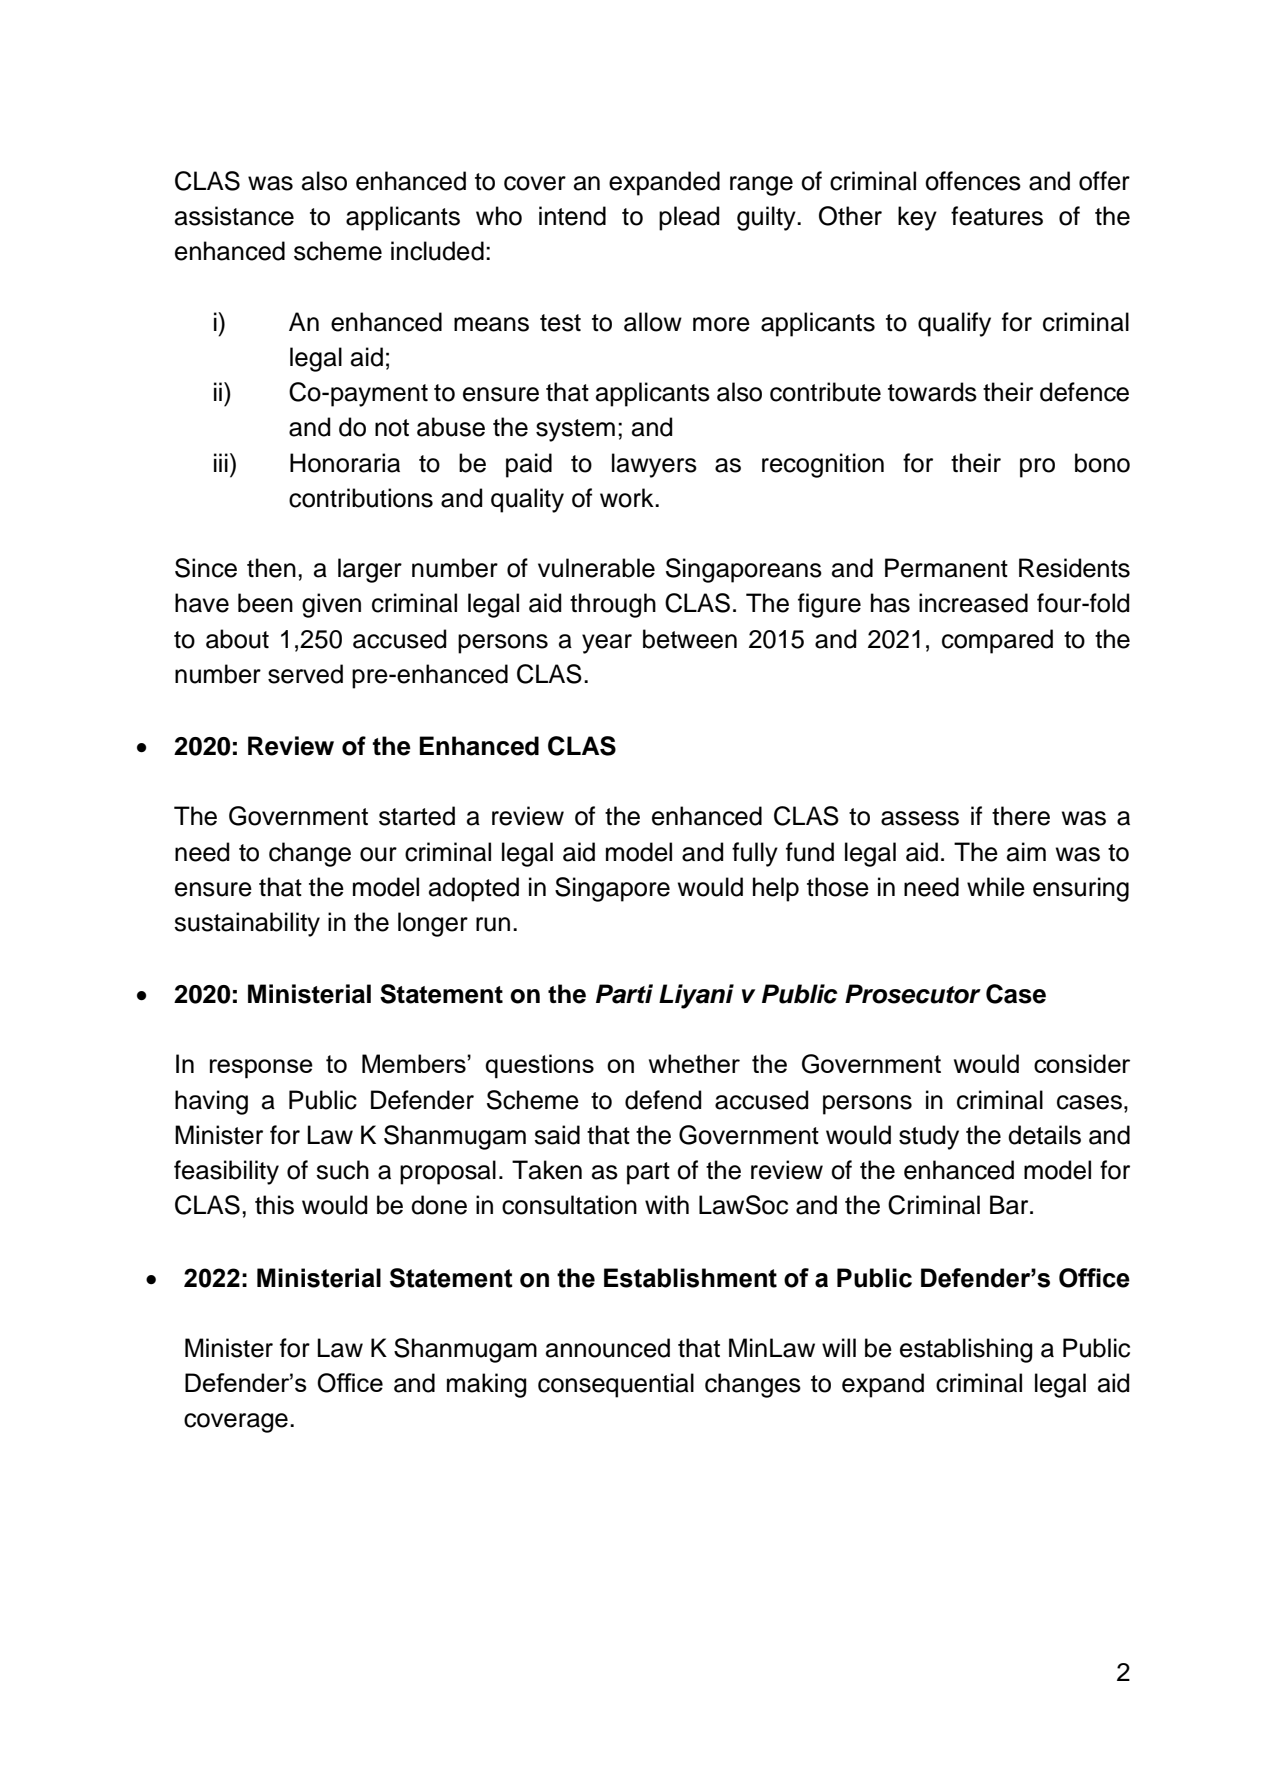 This screenshot has height=1790, width=1266. What do you see at coordinates (234, 216) in the screenshot?
I see `assistance` at bounding box center [234, 216].
